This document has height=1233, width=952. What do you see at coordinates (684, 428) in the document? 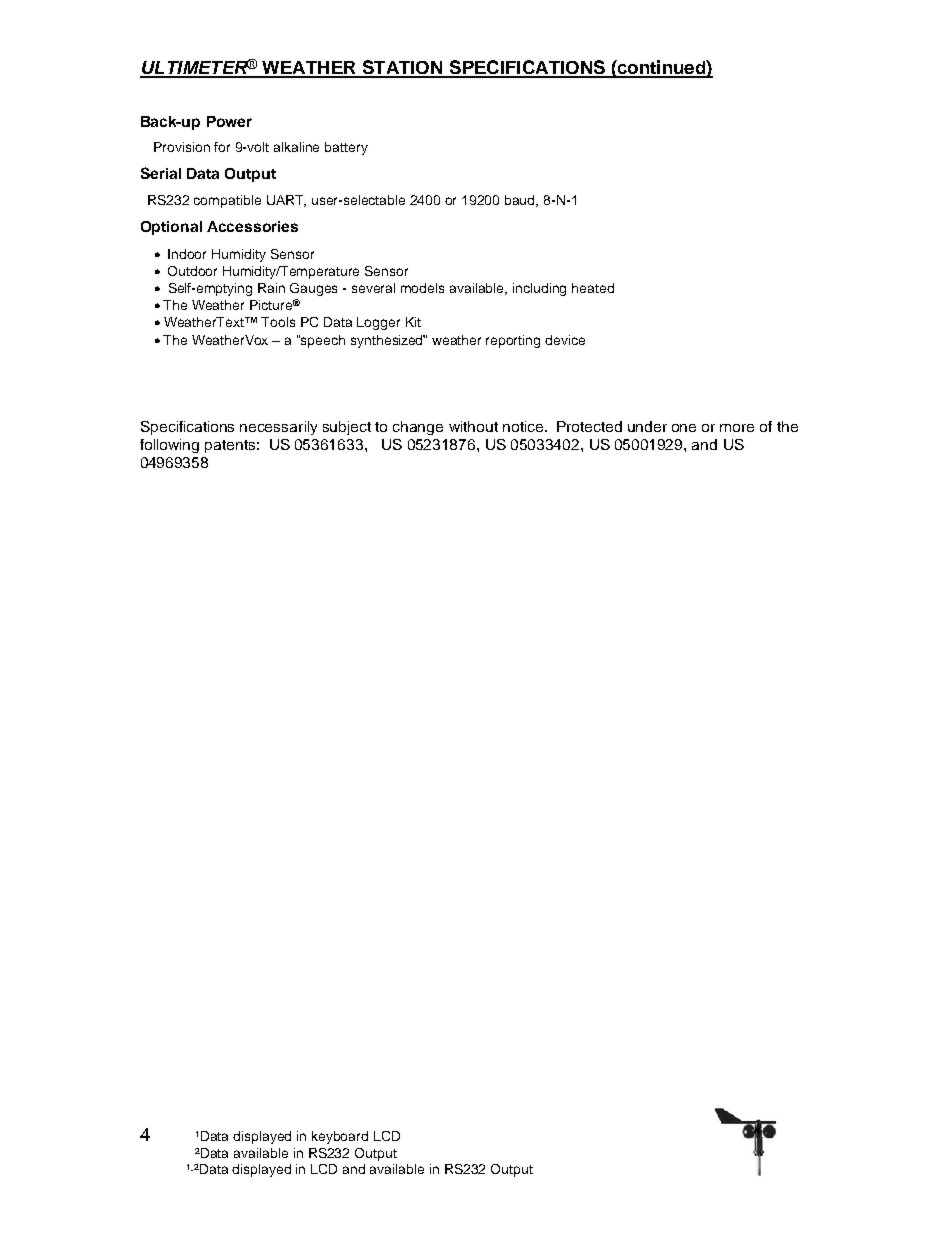
I see `one` at bounding box center [684, 428].
